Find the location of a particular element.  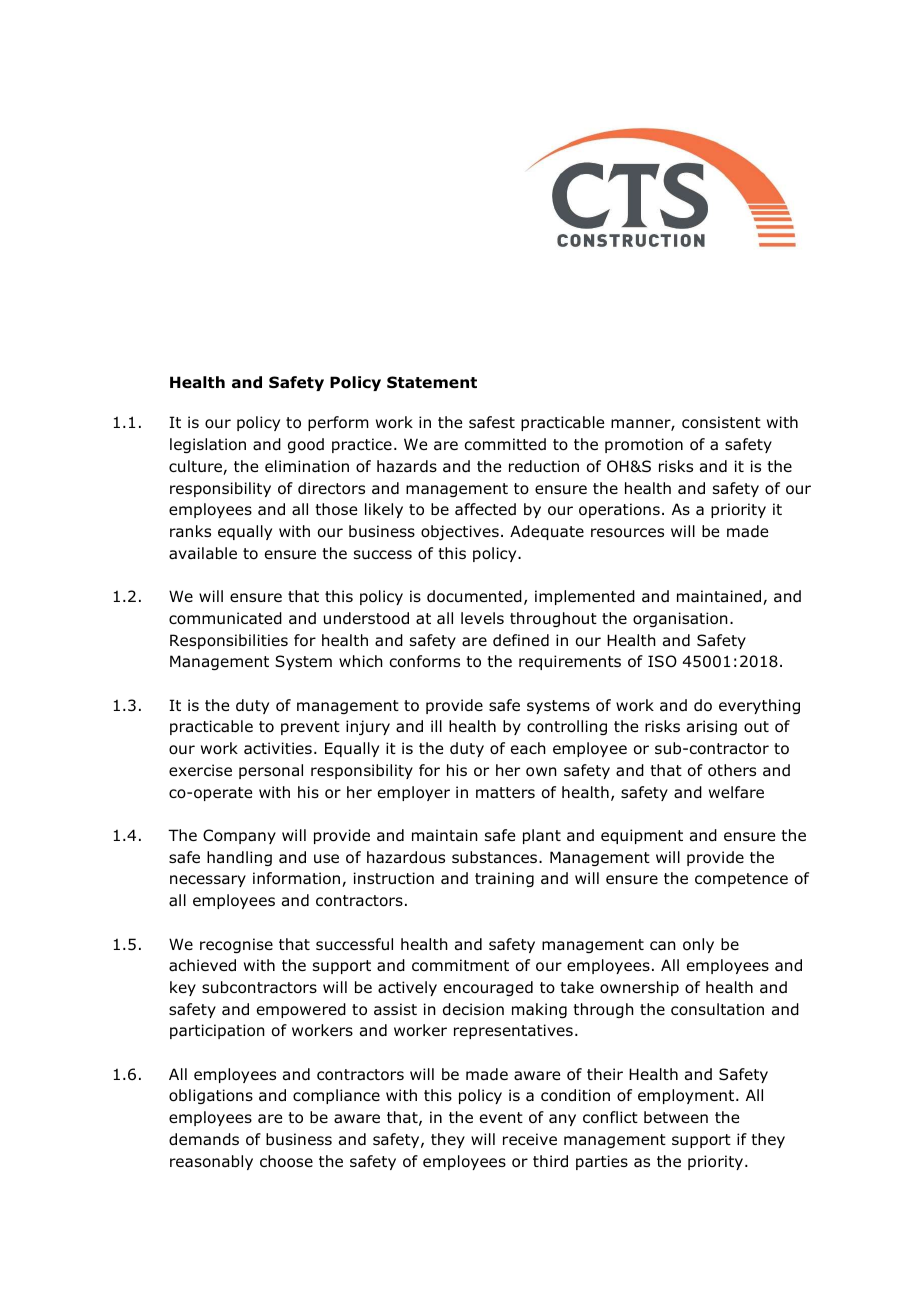

legislation is located at coordinates (208, 445).
